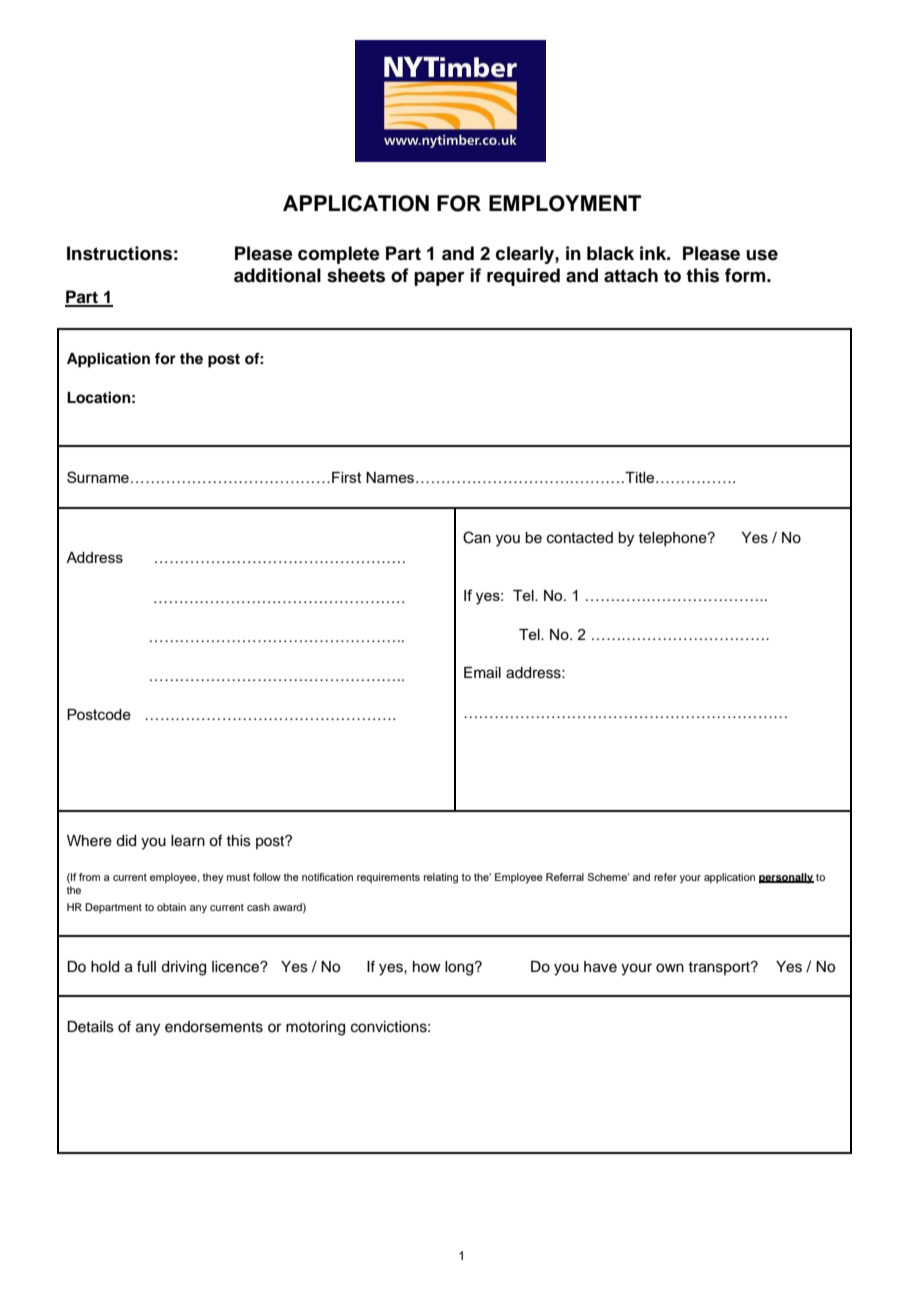  I want to click on use, so click(762, 255).
